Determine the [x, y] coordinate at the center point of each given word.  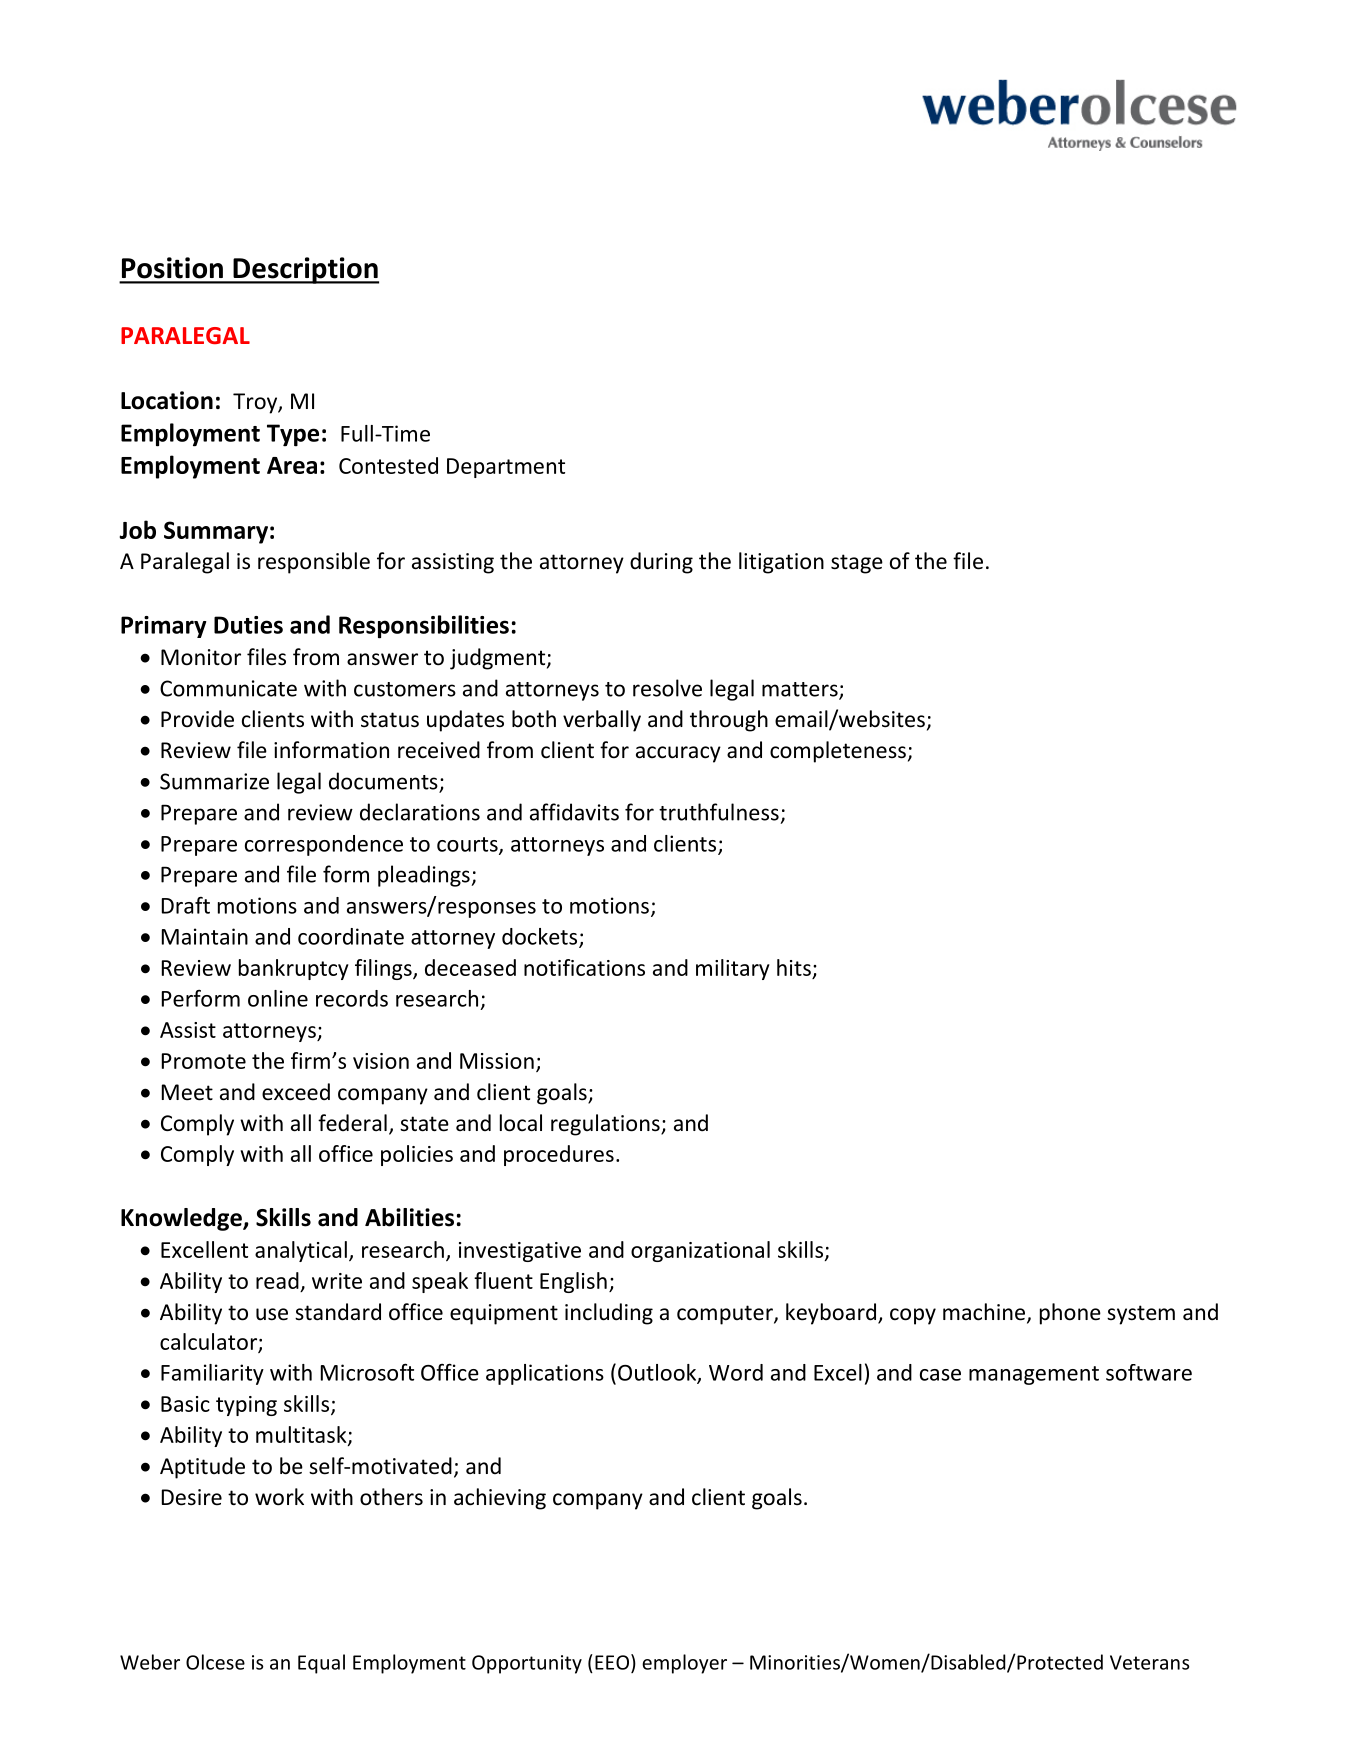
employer [684, 1664]
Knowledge [182, 1219]
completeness [838, 752]
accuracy [678, 754]
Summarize [214, 781]
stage [857, 564]
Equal [321, 1664]
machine [985, 1313]
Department [506, 468]
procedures [559, 1155]
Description [305, 270]
